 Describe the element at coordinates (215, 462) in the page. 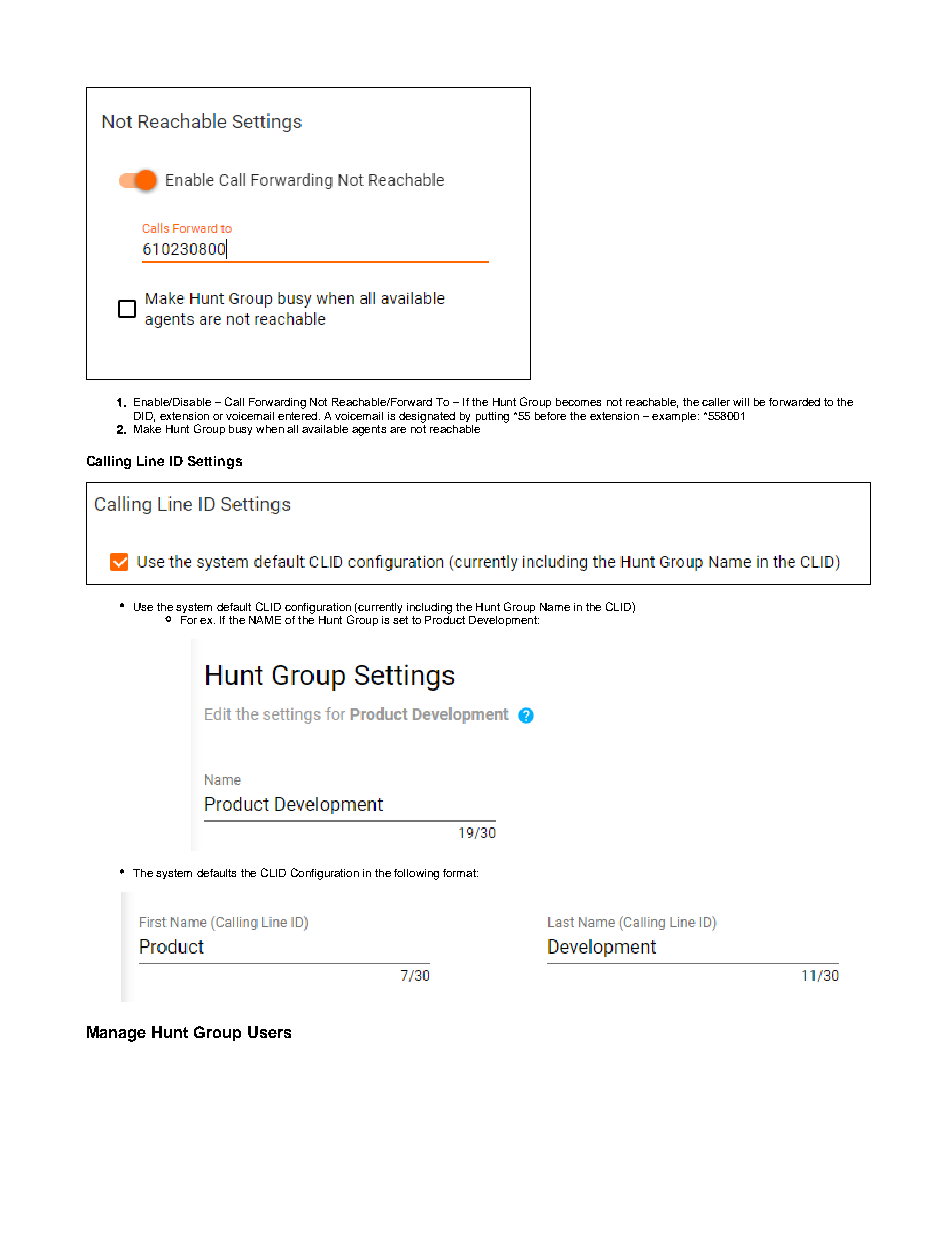

I see `Settings` at that location.
